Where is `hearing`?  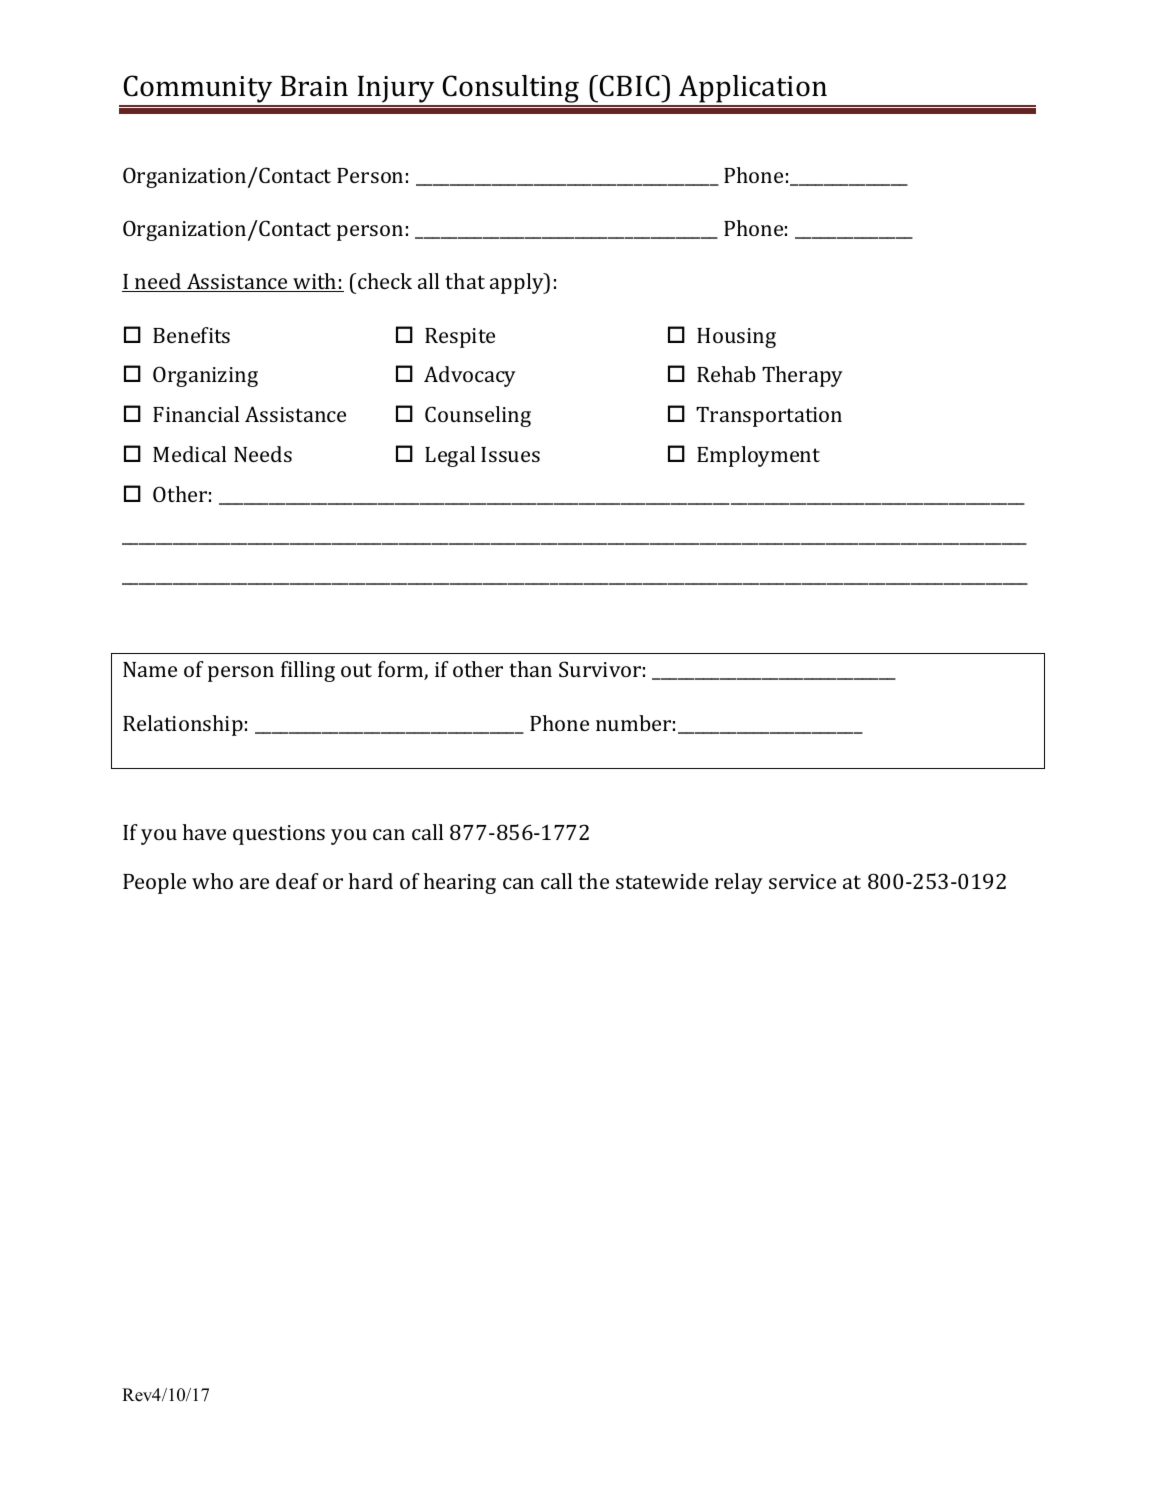 hearing is located at coordinates (460, 883).
